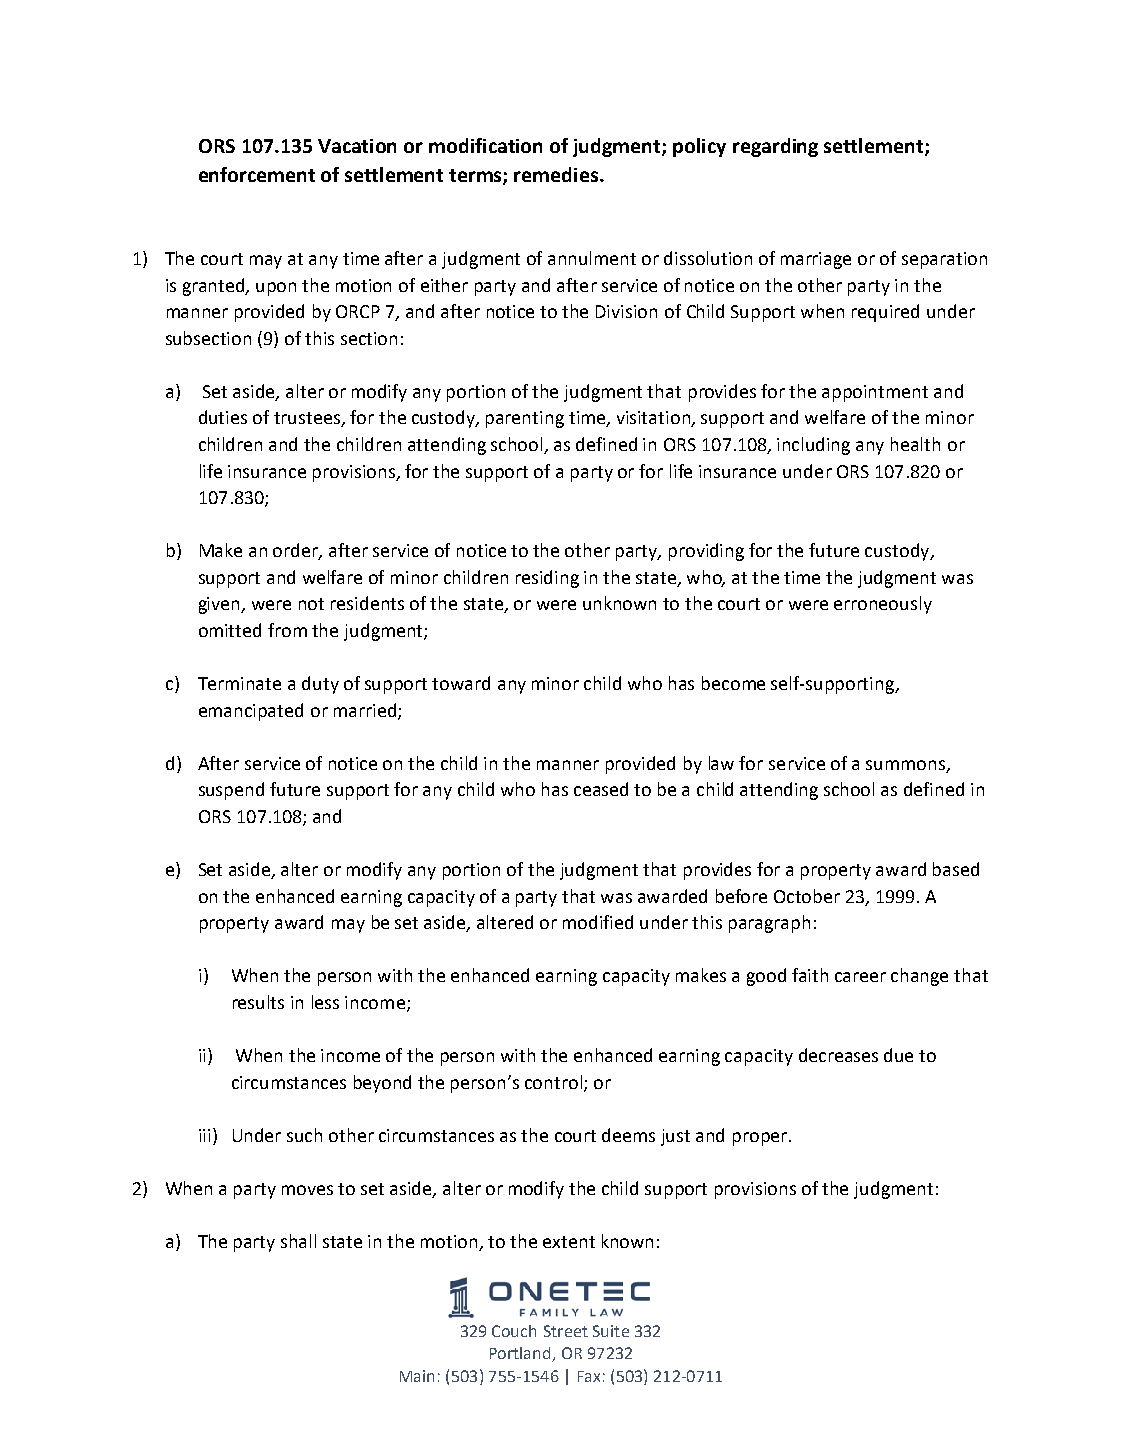 Image resolution: width=1122 pixels, height=1452 pixels. What do you see at coordinates (325, 1002) in the screenshot?
I see `less` at bounding box center [325, 1002].
